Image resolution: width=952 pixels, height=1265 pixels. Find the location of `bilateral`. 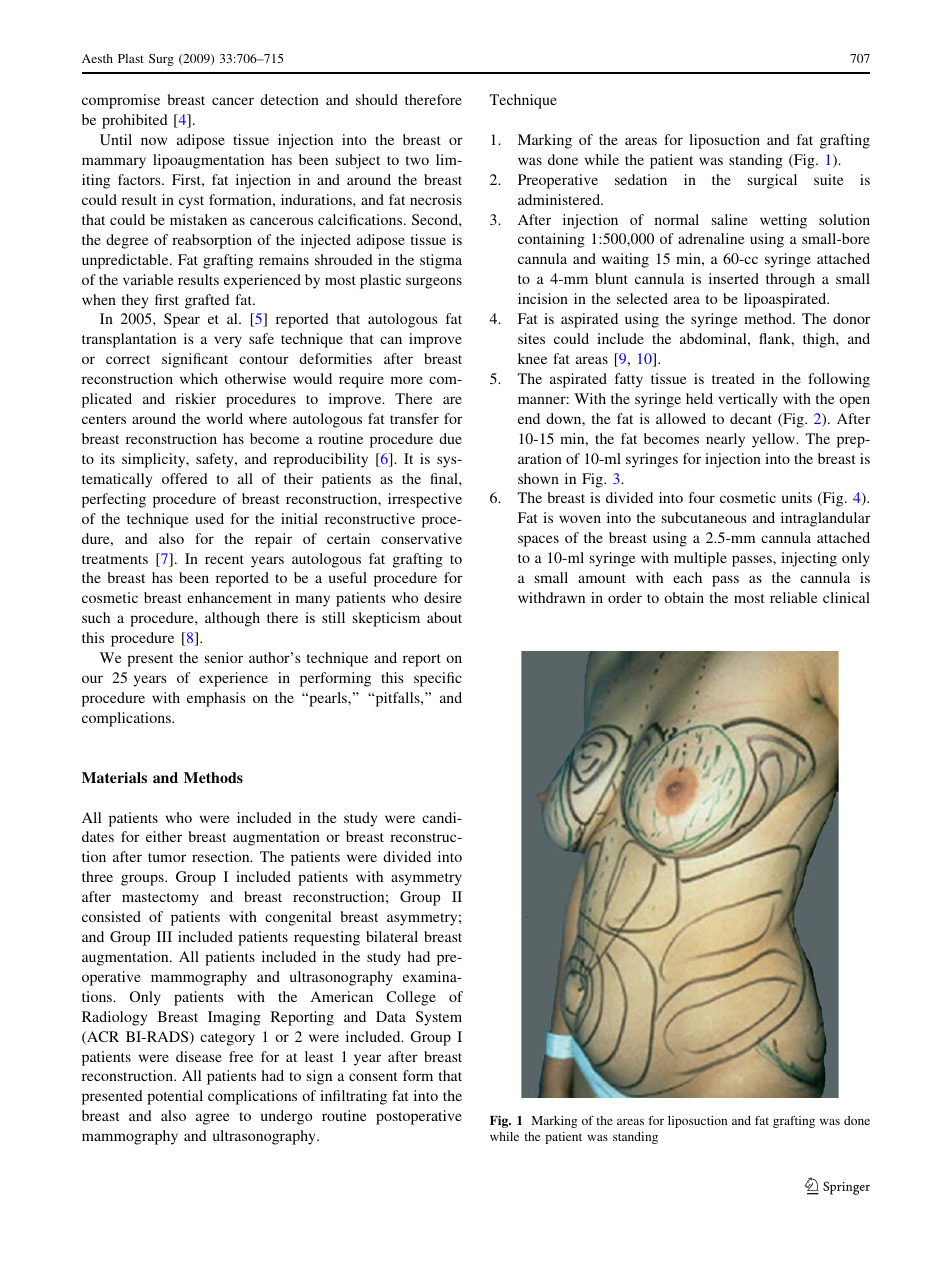

bilateral is located at coordinates (392, 936).
